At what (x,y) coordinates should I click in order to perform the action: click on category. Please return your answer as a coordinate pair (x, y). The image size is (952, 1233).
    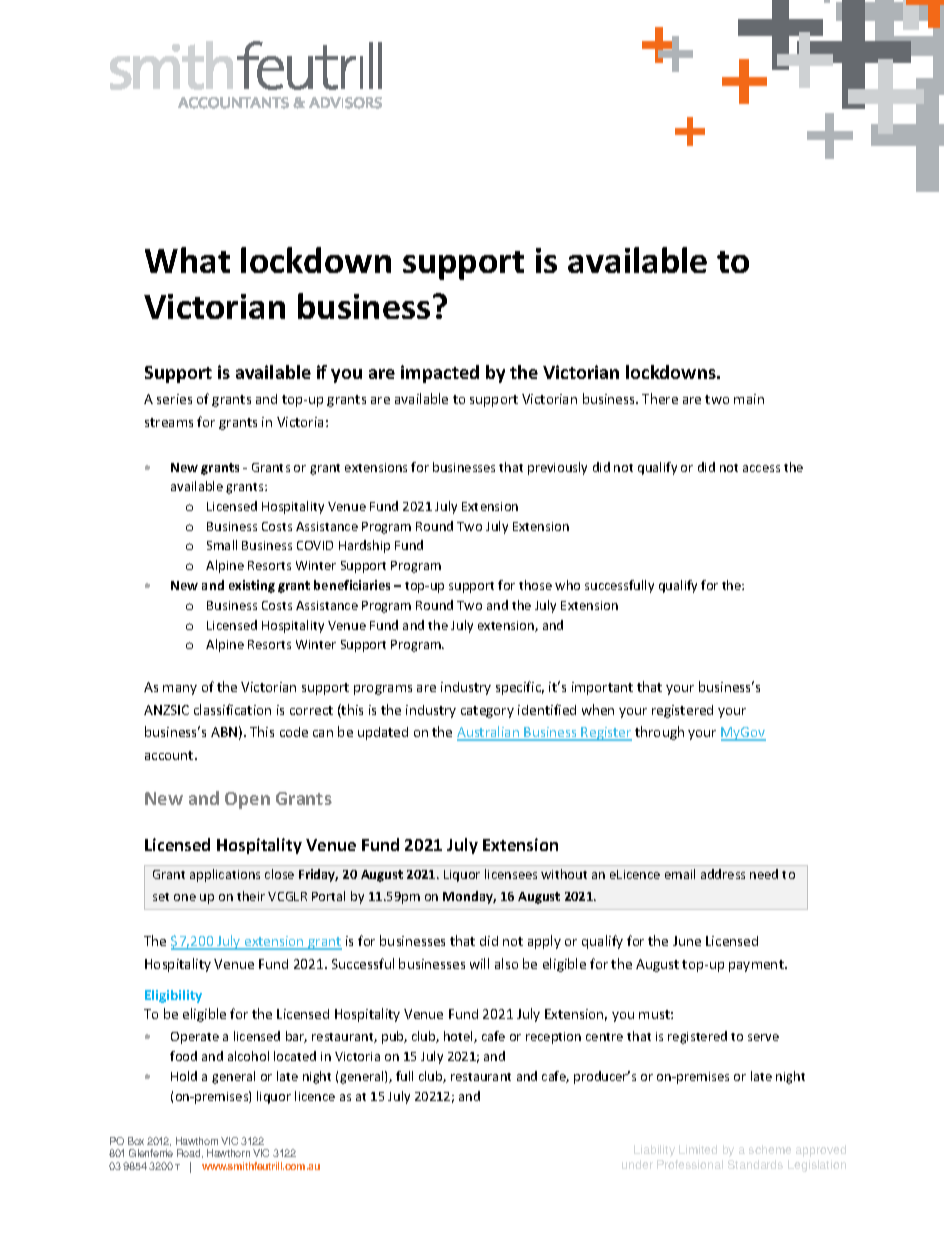
    Looking at the image, I should click on (487, 712).
